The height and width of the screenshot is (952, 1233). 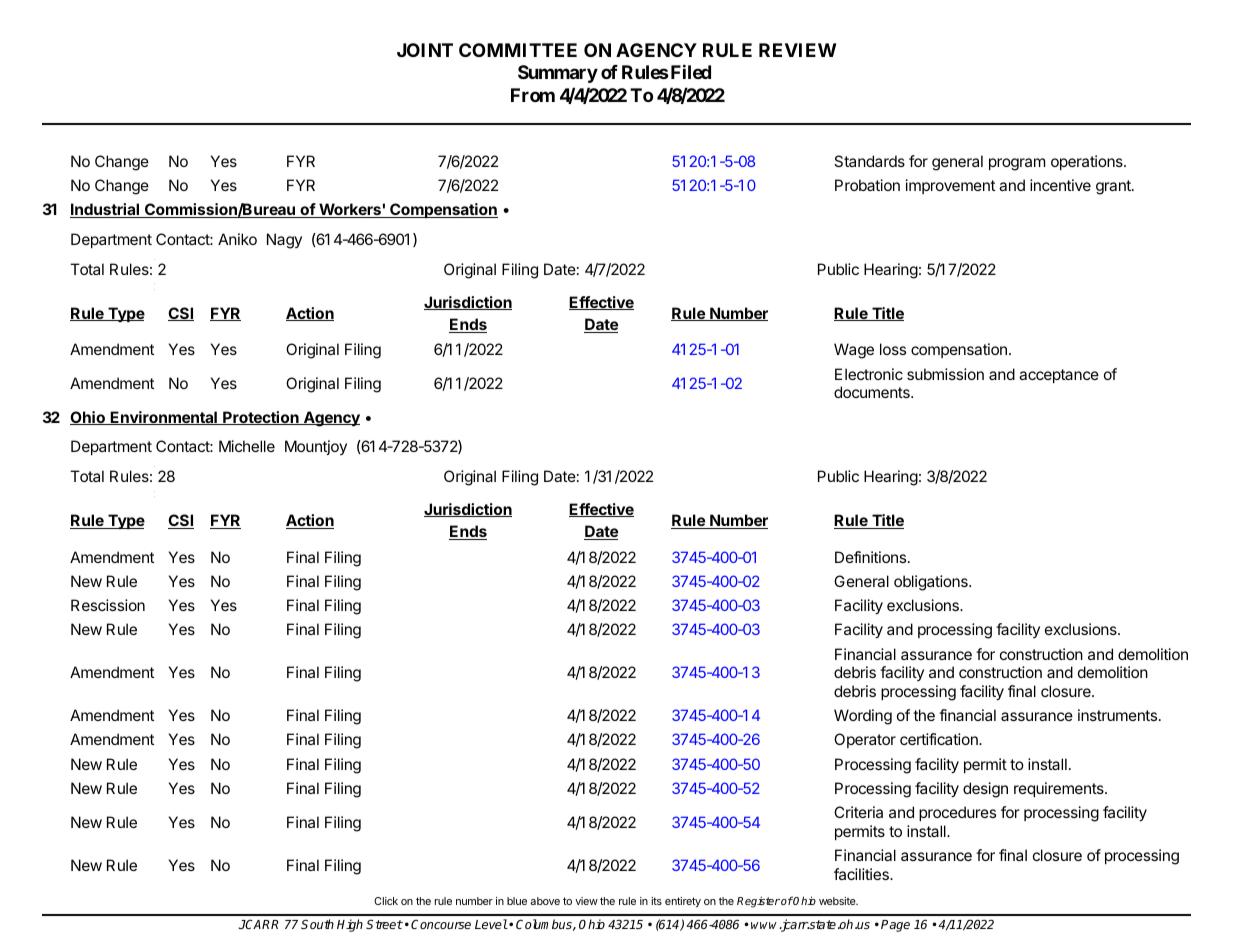 I want to click on above, so click(x=545, y=901).
